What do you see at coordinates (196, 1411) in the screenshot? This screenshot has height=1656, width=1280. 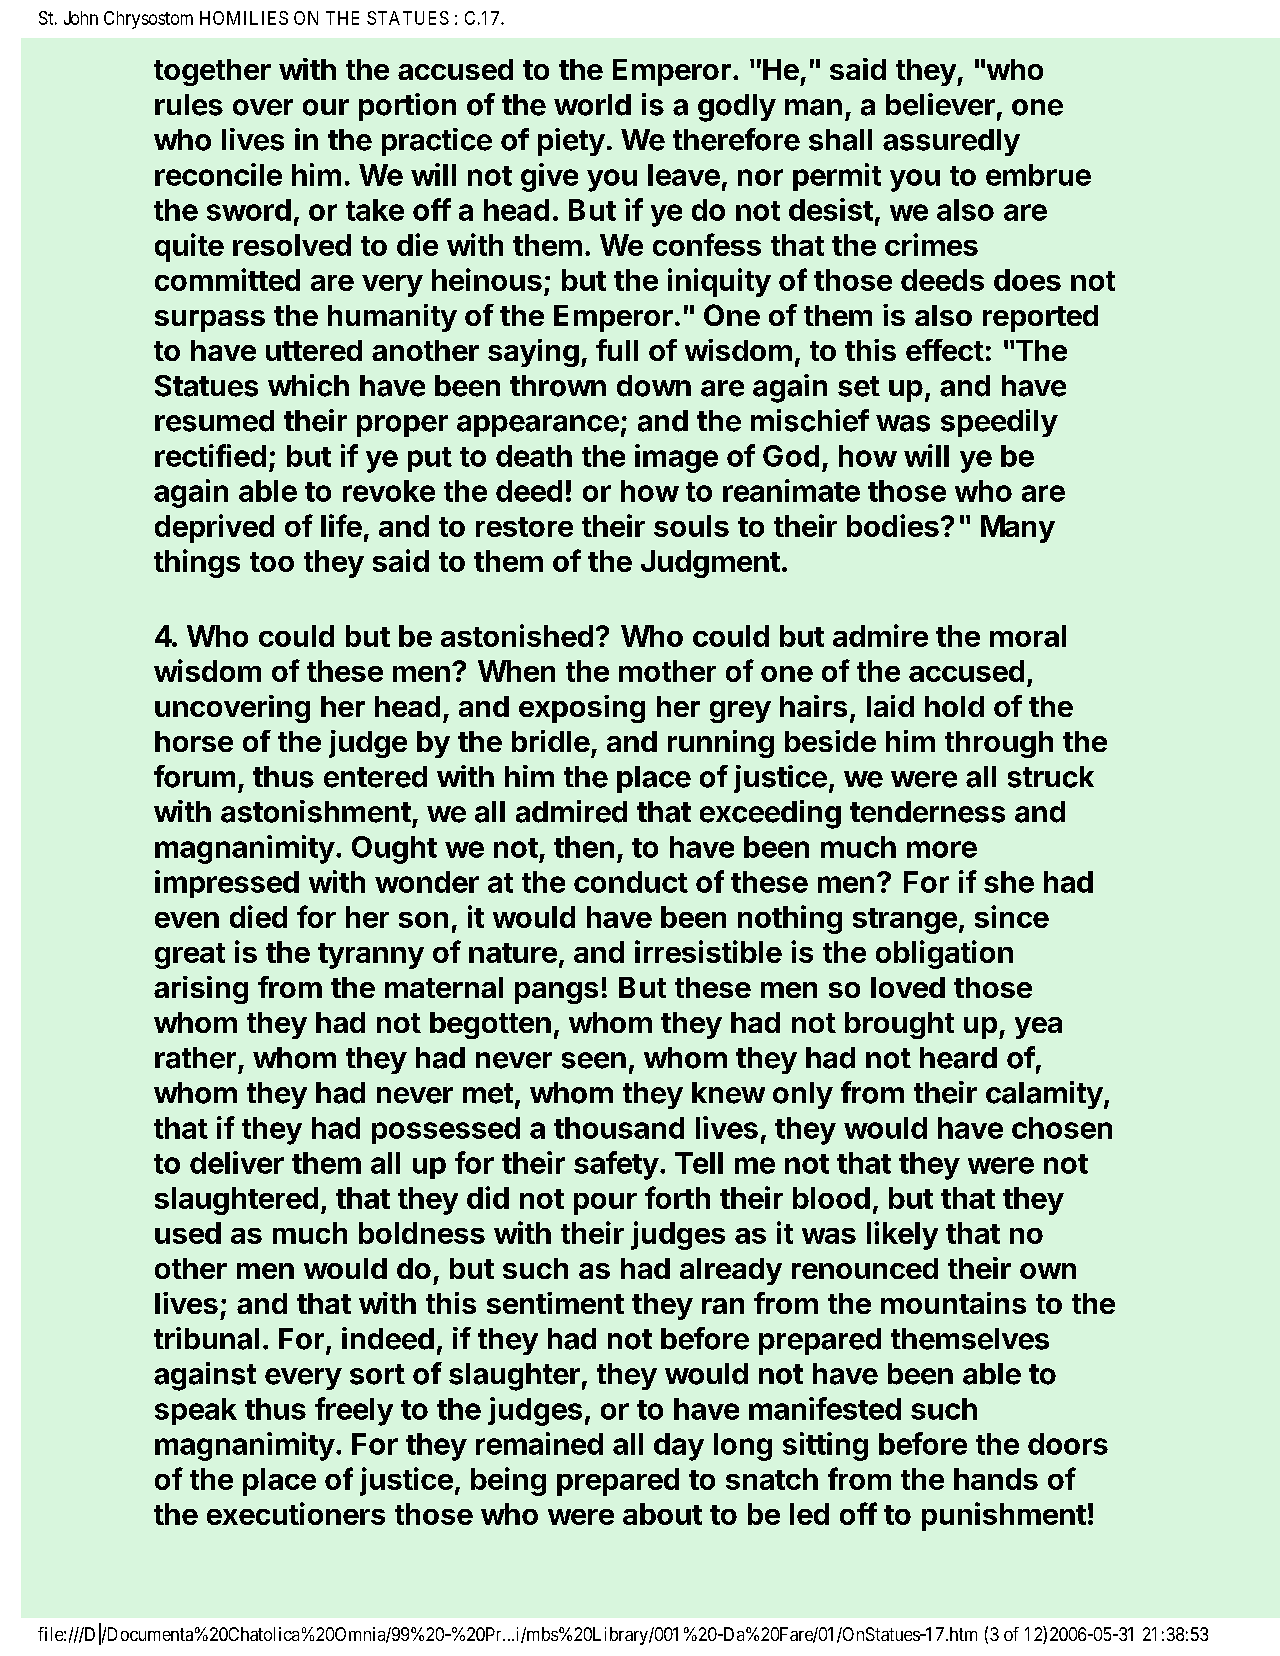 I see `speak` at bounding box center [196, 1411].
